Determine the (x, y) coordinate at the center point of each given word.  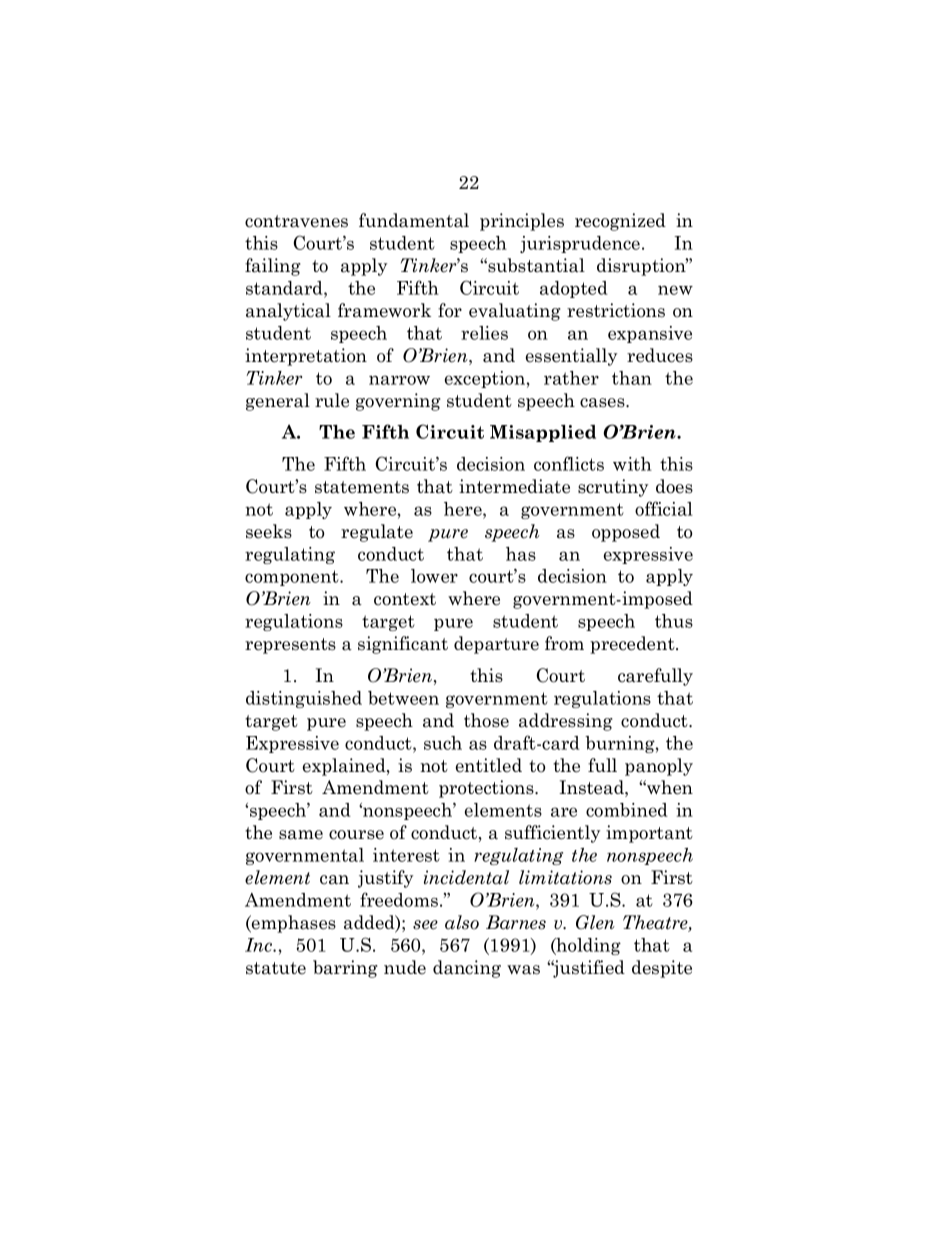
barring (345, 969)
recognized (620, 222)
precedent (633, 645)
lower (434, 576)
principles (522, 222)
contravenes (296, 221)
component (293, 578)
